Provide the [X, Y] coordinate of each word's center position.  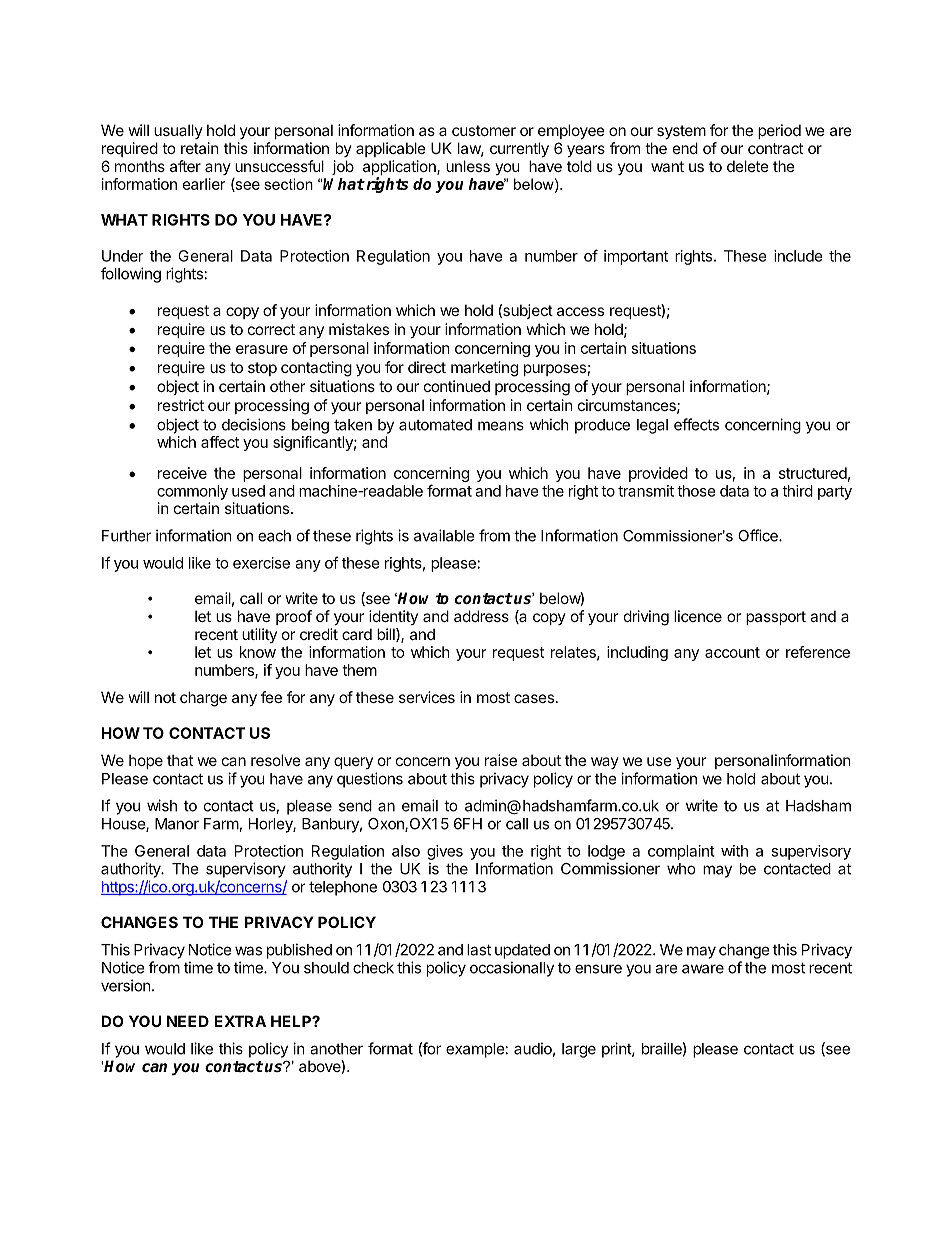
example [475, 1050]
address [481, 616]
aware [703, 969]
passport [776, 618]
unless [468, 166]
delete [748, 166]
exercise [261, 563]
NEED [188, 1021]
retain [200, 148]
